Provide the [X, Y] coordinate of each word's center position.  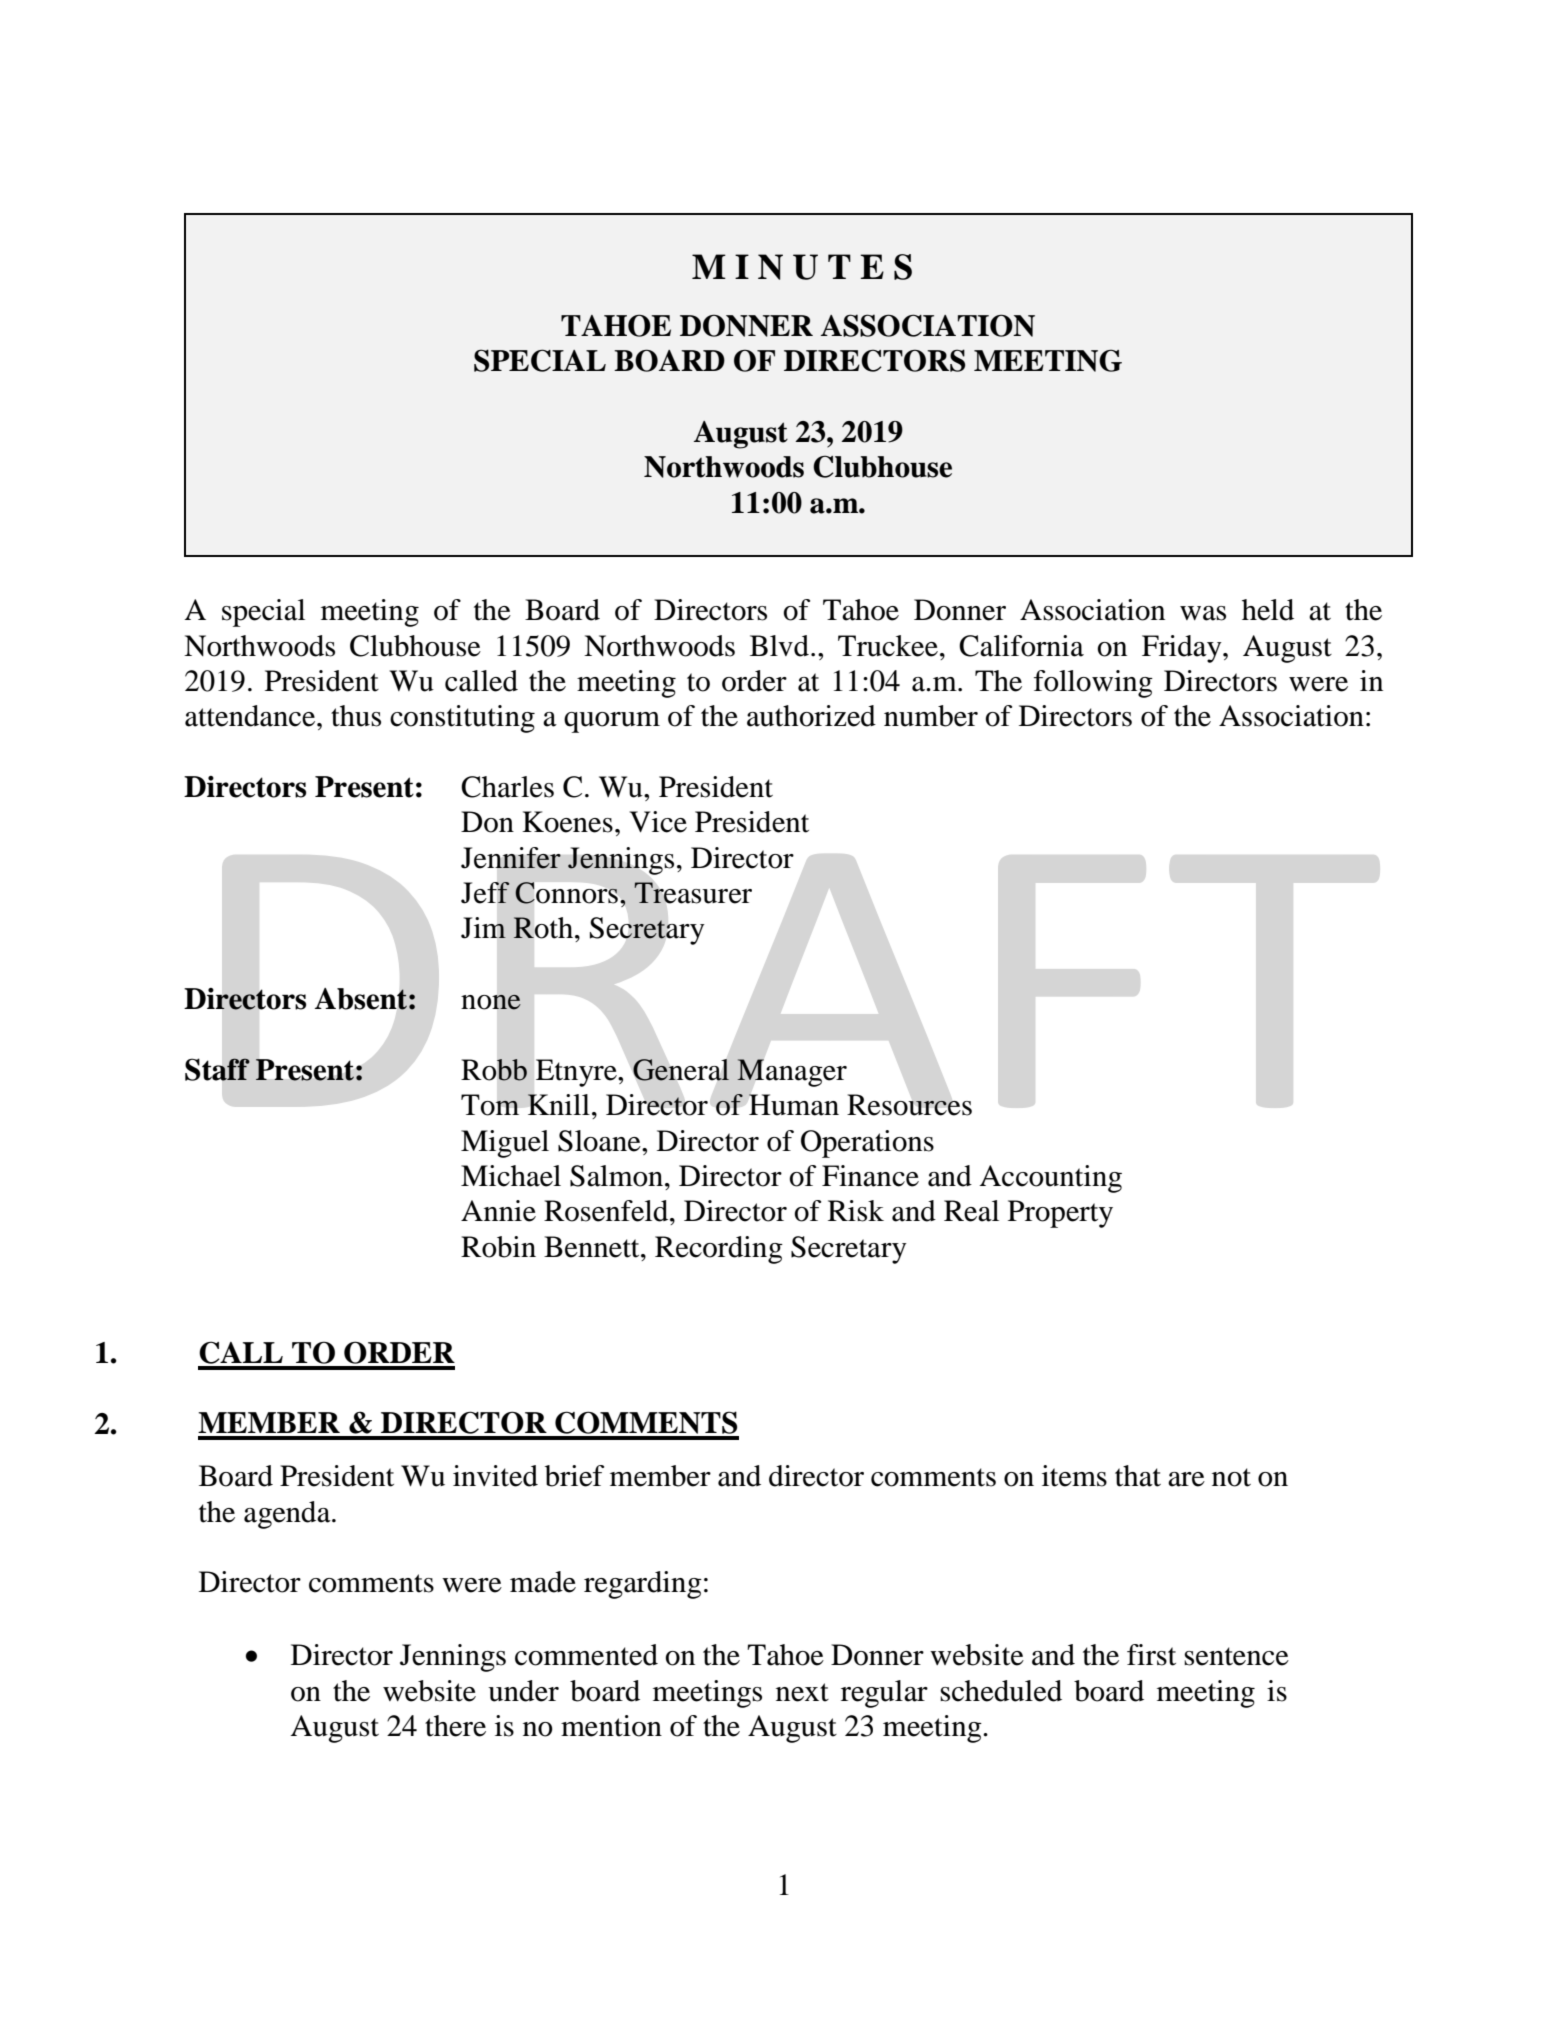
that [1138, 1476]
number [931, 716]
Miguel [505, 1144]
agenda [288, 1515]
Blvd [781, 646]
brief [574, 1476]
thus [356, 716]
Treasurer [693, 893]
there [455, 1726]
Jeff [485, 893]
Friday [1183, 649]
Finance [870, 1176]
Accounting [1050, 1179]
